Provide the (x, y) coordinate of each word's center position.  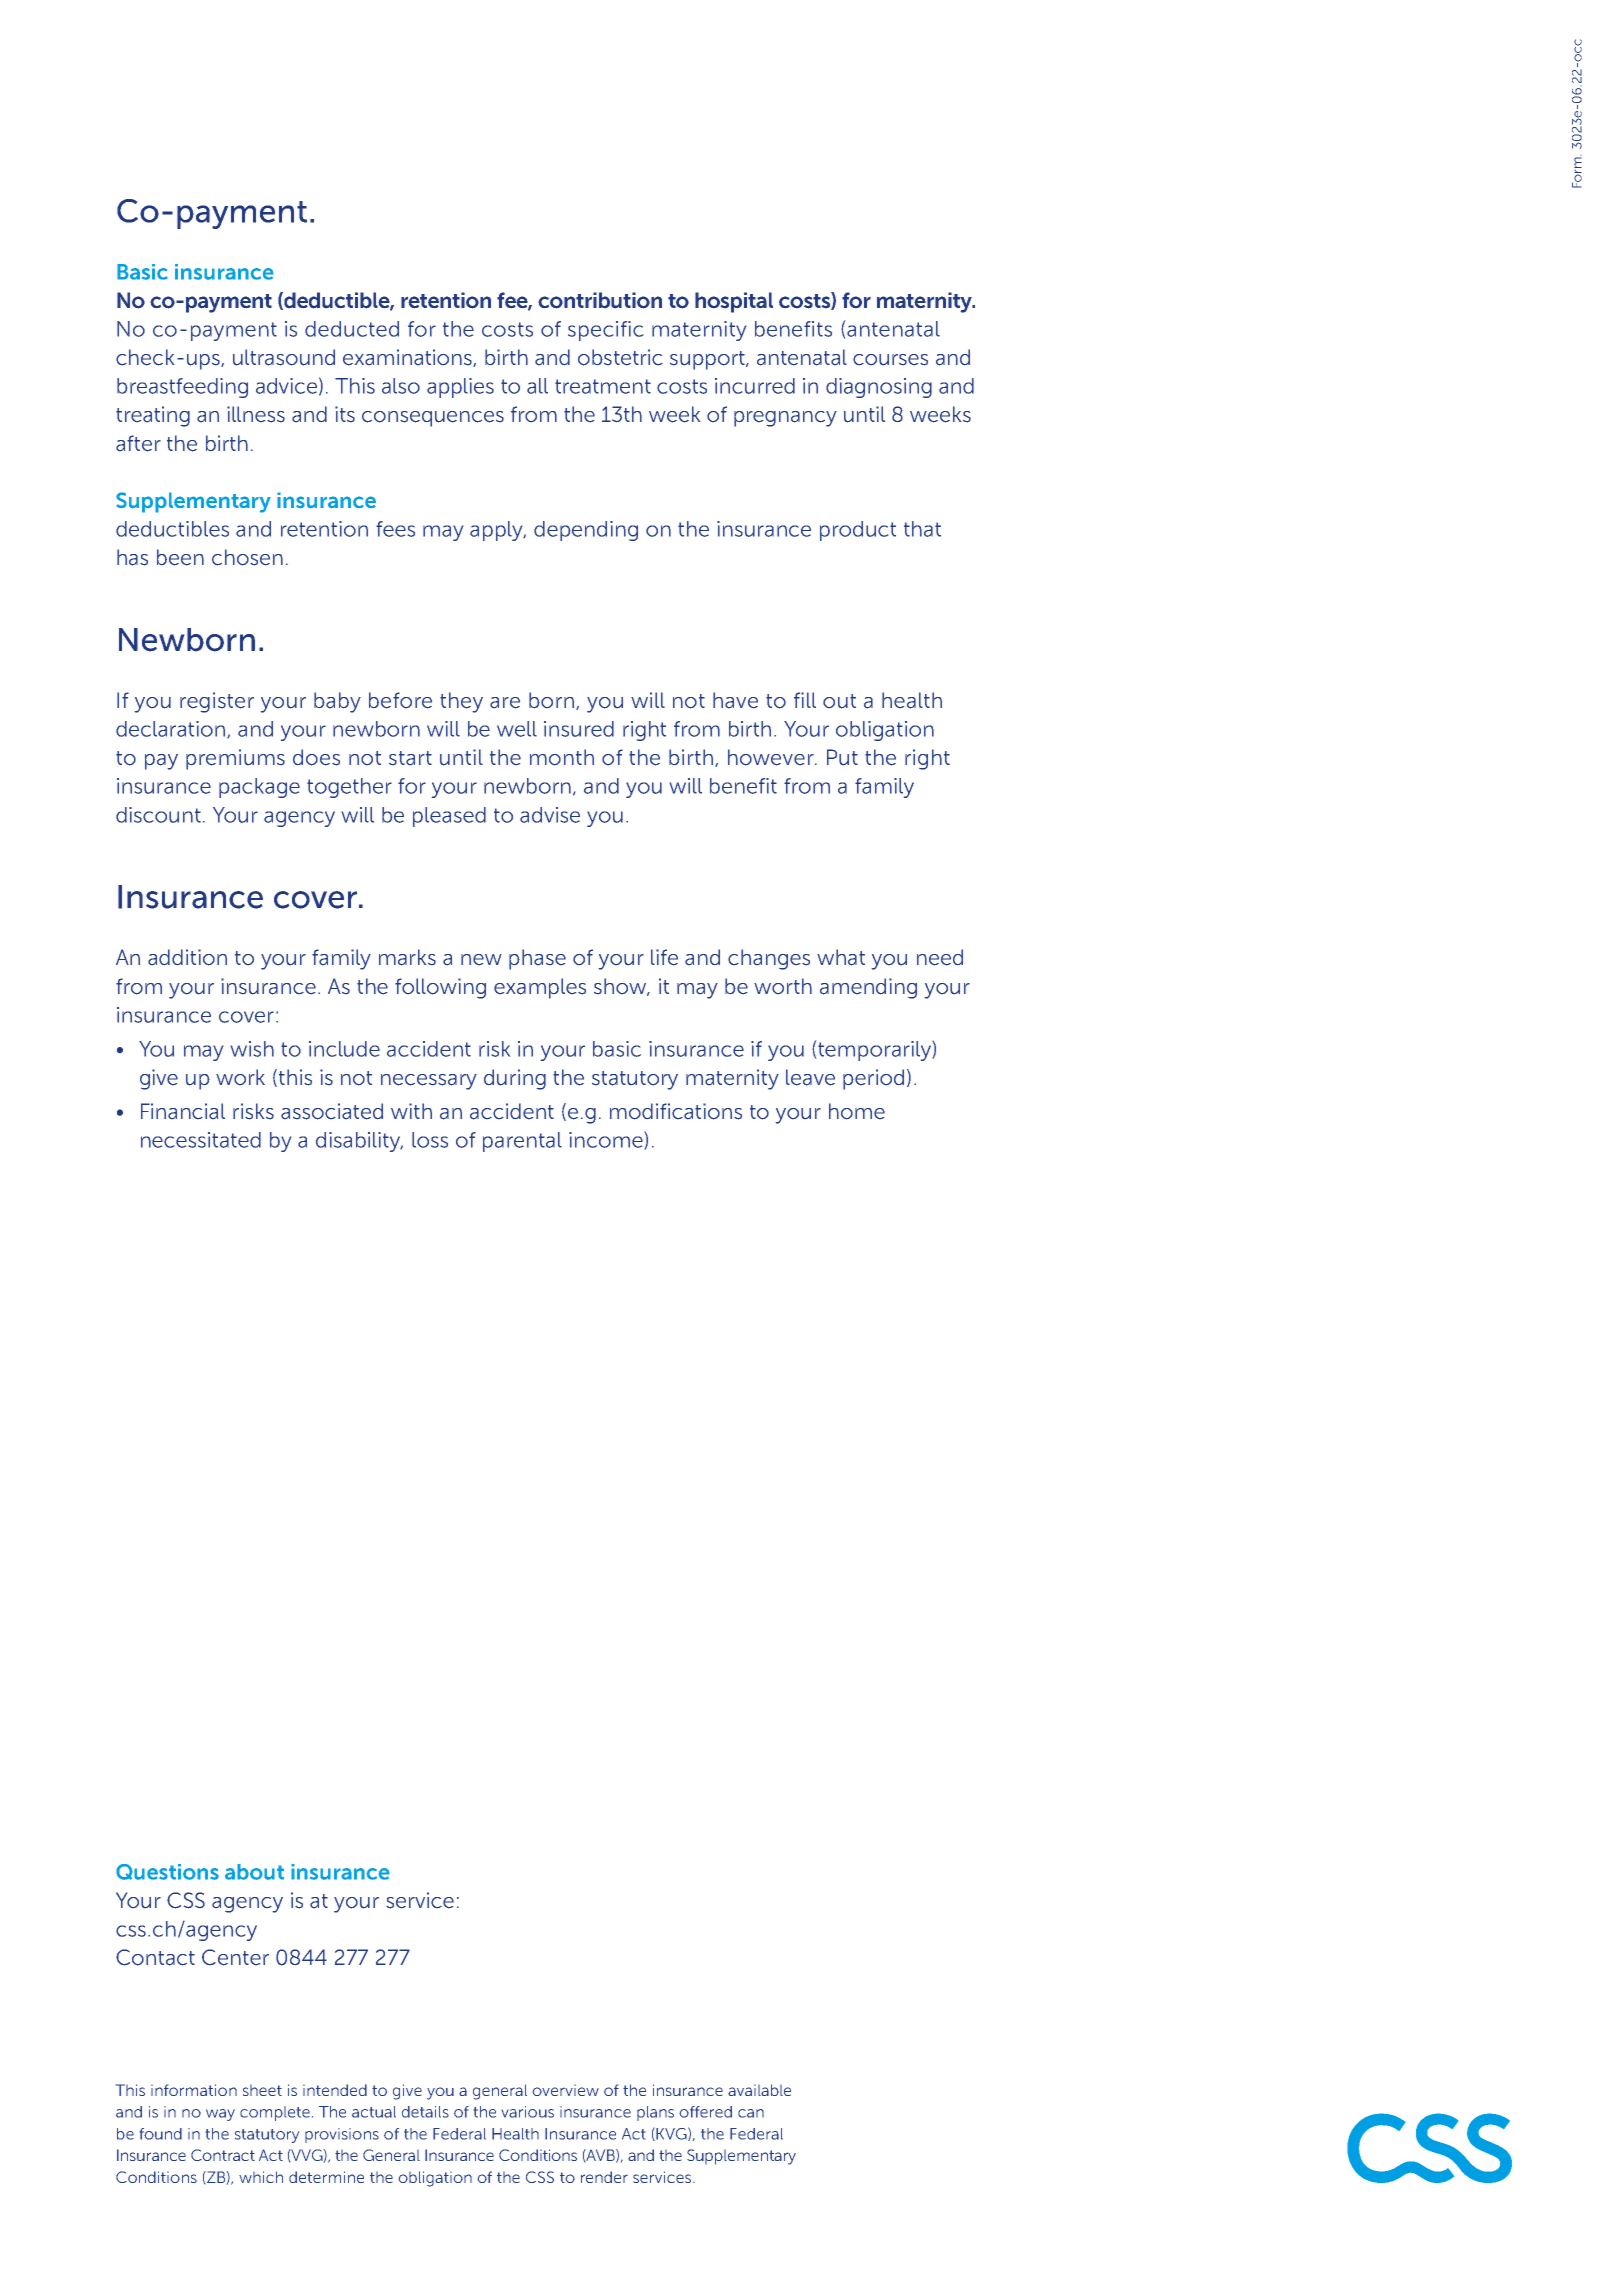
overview (566, 2090)
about (254, 1872)
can (751, 2113)
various (528, 2112)
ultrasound (284, 357)
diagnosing (879, 388)
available (759, 2090)
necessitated (201, 1140)
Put (842, 757)
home (857, 1111)
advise (550, 815)
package (259, 788)
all (537, 386)
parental (522, 1142)
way (220, 2115)
